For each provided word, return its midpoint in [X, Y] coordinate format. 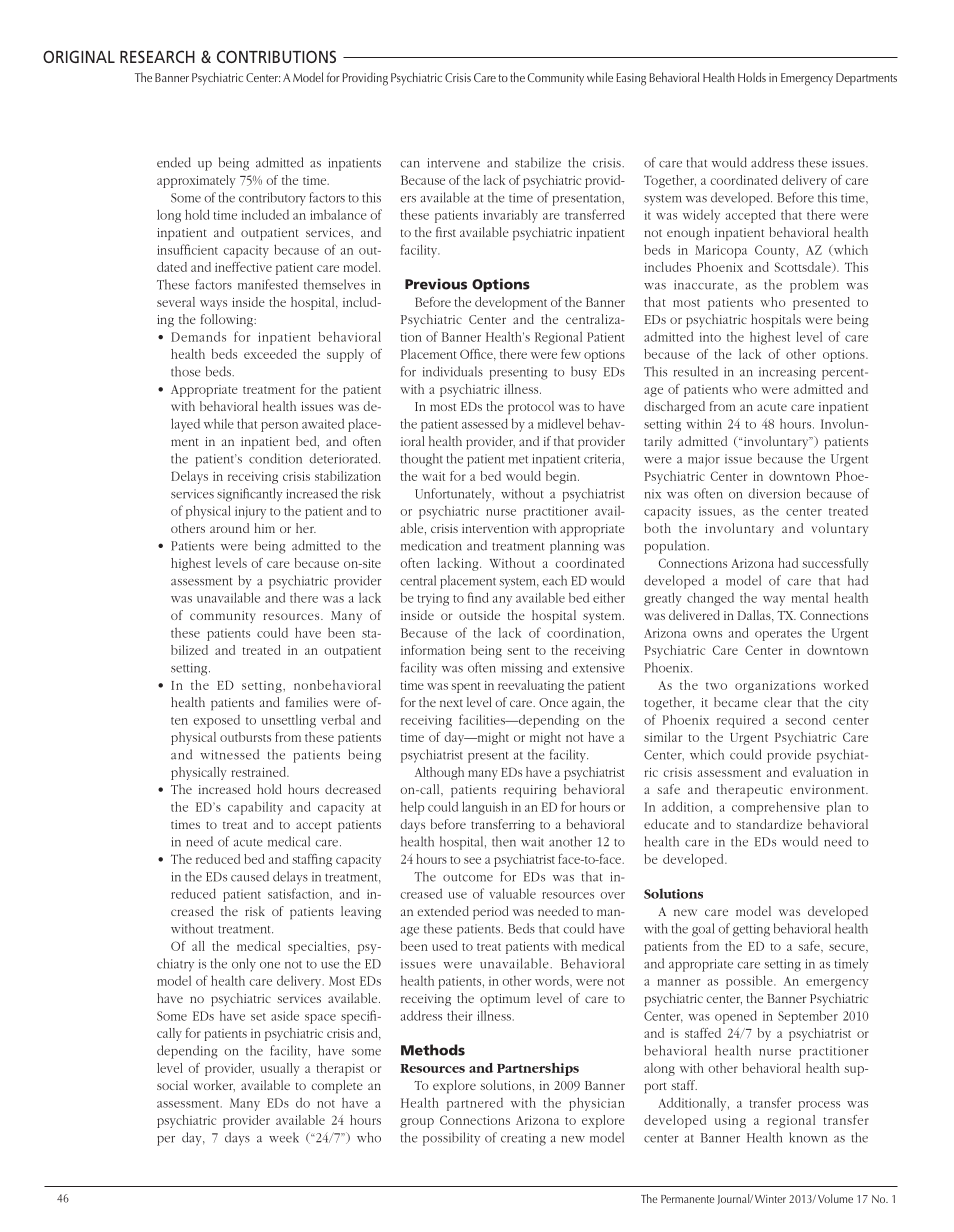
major [704, 460]
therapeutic [750, 791]
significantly [250, 495]
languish [485, 808]
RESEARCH [157, 56]
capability [255, 808]
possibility [451, 1139]
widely [701, 216]
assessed [485, 423]
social [172, 1085]
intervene [453, 163]
